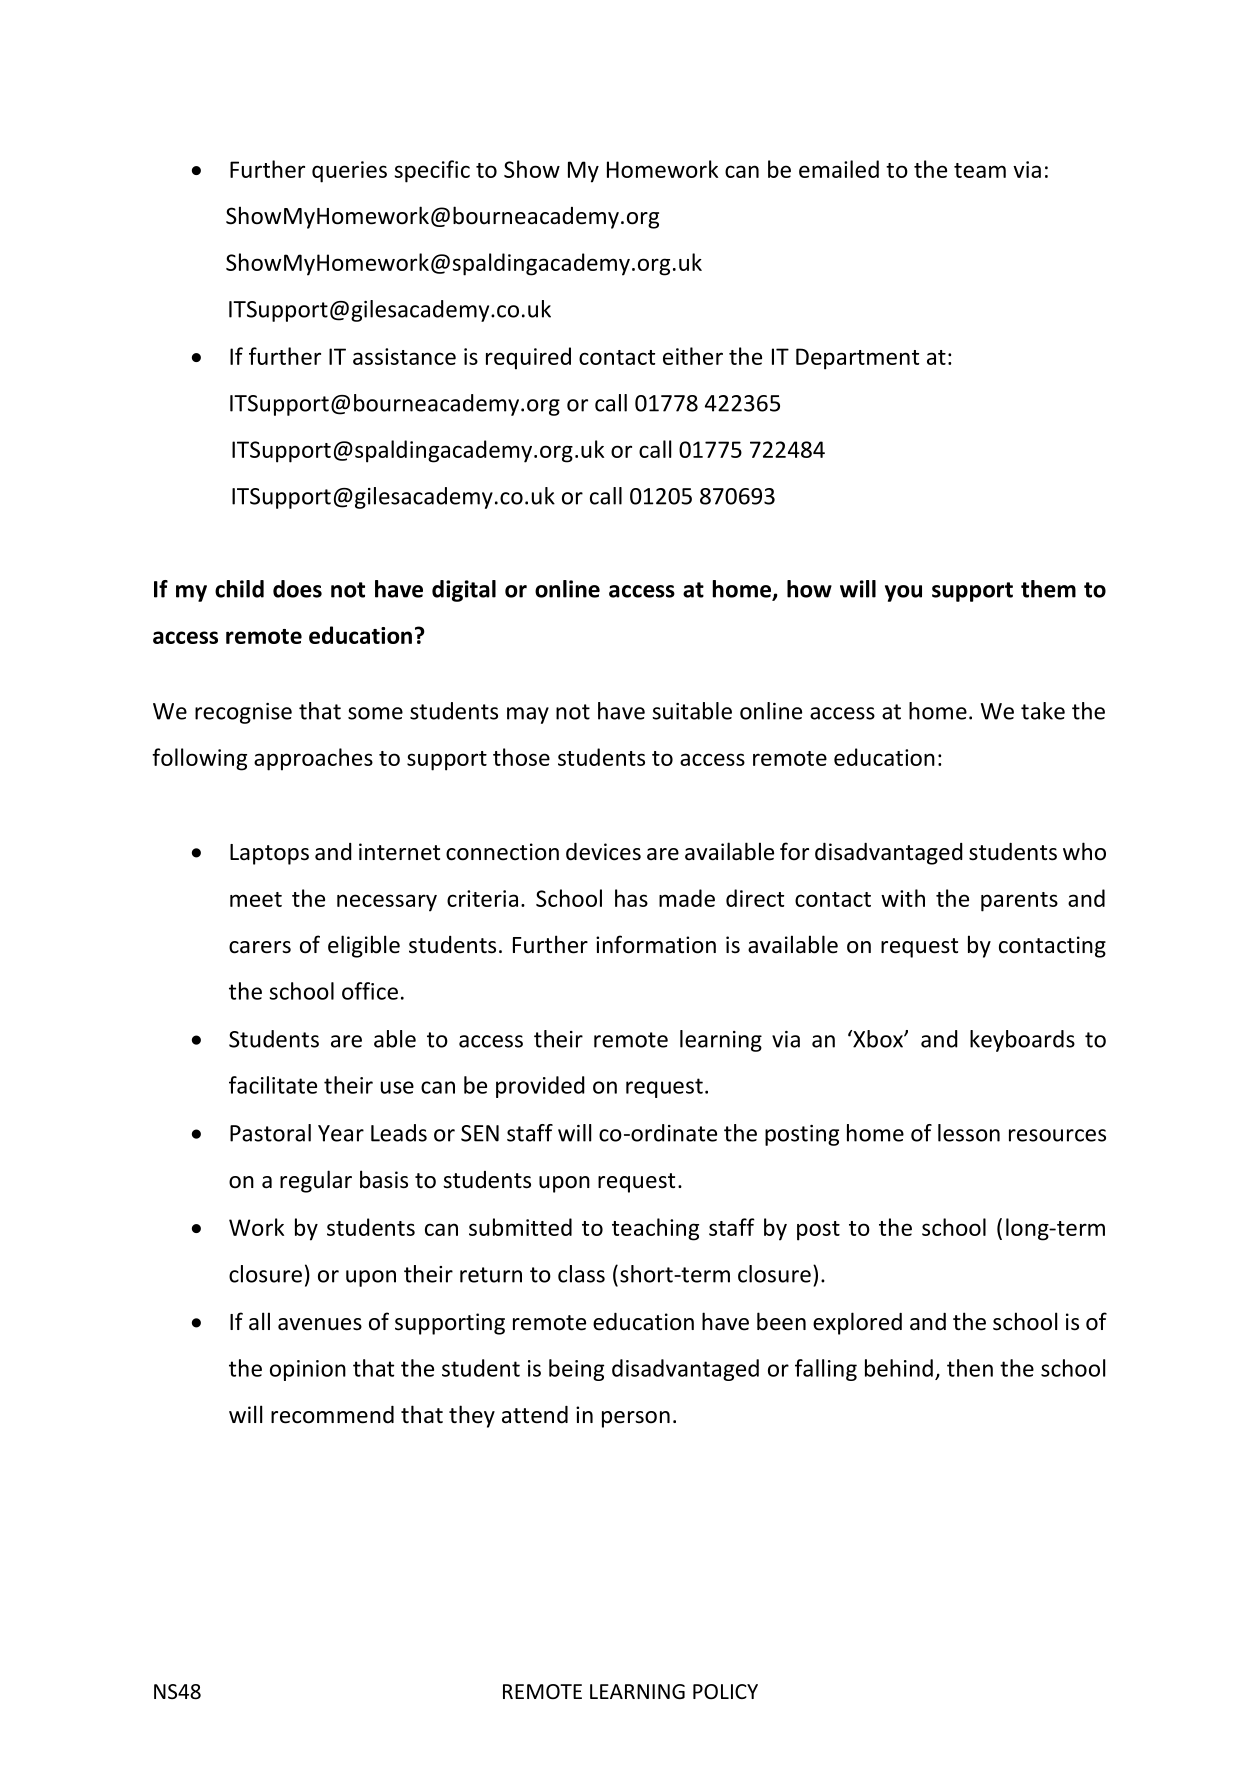  Describe the element at coordinates (316, 1181) in the screenshot. I see `regular` at that location.
